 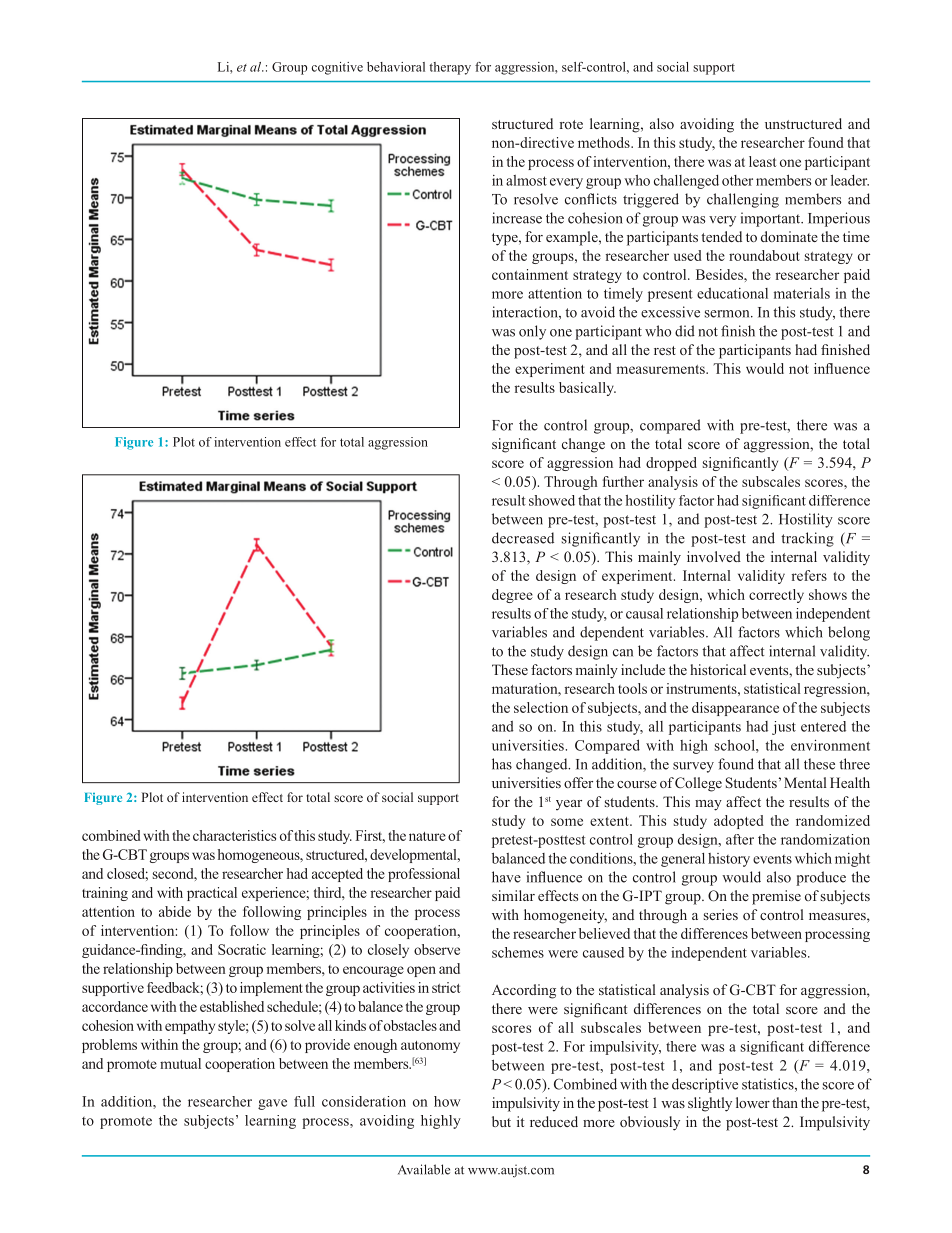 What do you see at coordinates (337, 68) in the document?
I see `cognitive` at bounding box center [337, 68].
